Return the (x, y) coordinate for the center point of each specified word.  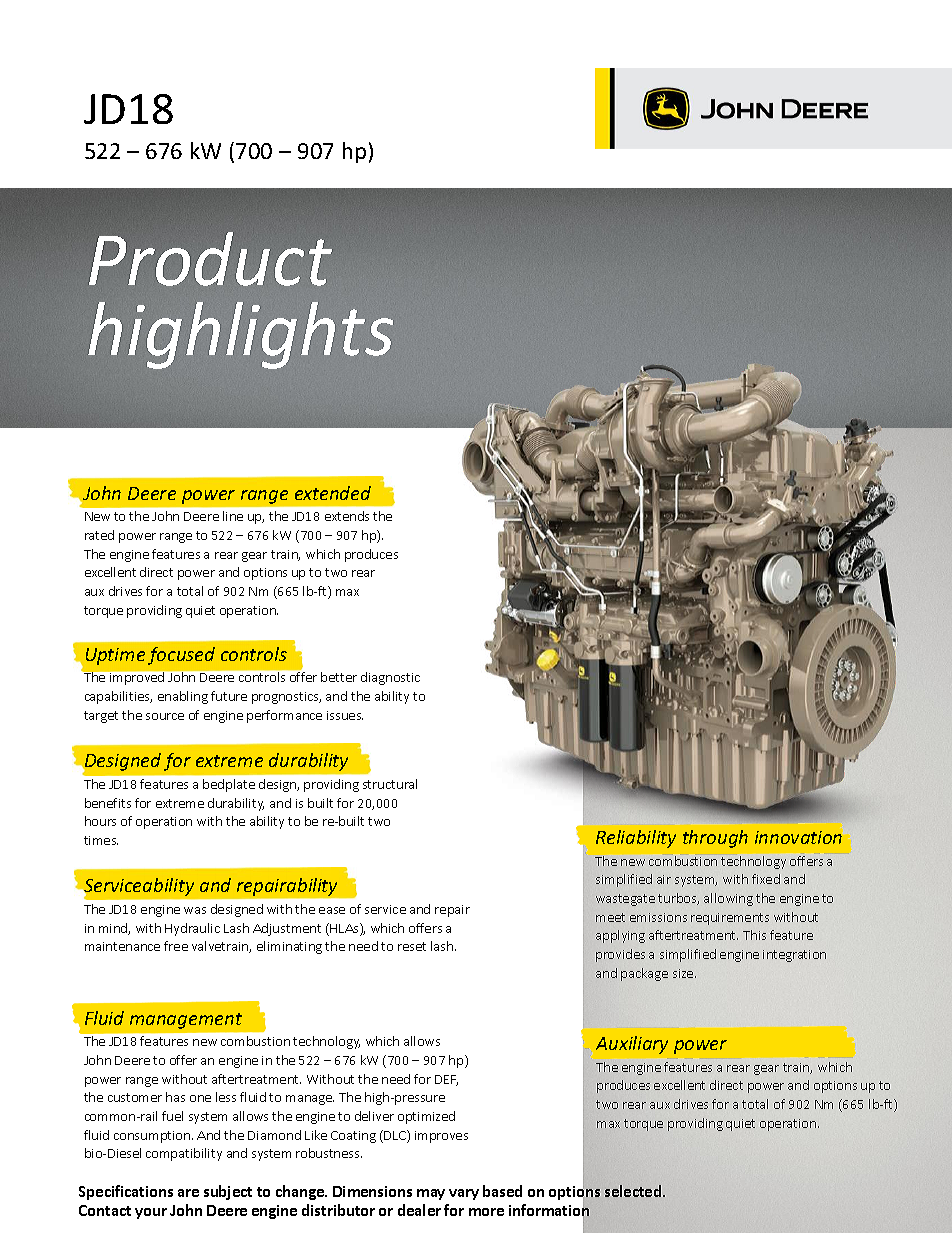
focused (181, 656)
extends (347, 516)
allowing (728, 899)
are (188, 1193)
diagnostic (390, 678)
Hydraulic (192, 929)
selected (634, 1191)
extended (333, 493)
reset (412, 946)
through (715, 839)
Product (210, 259)
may (431, 1194)
